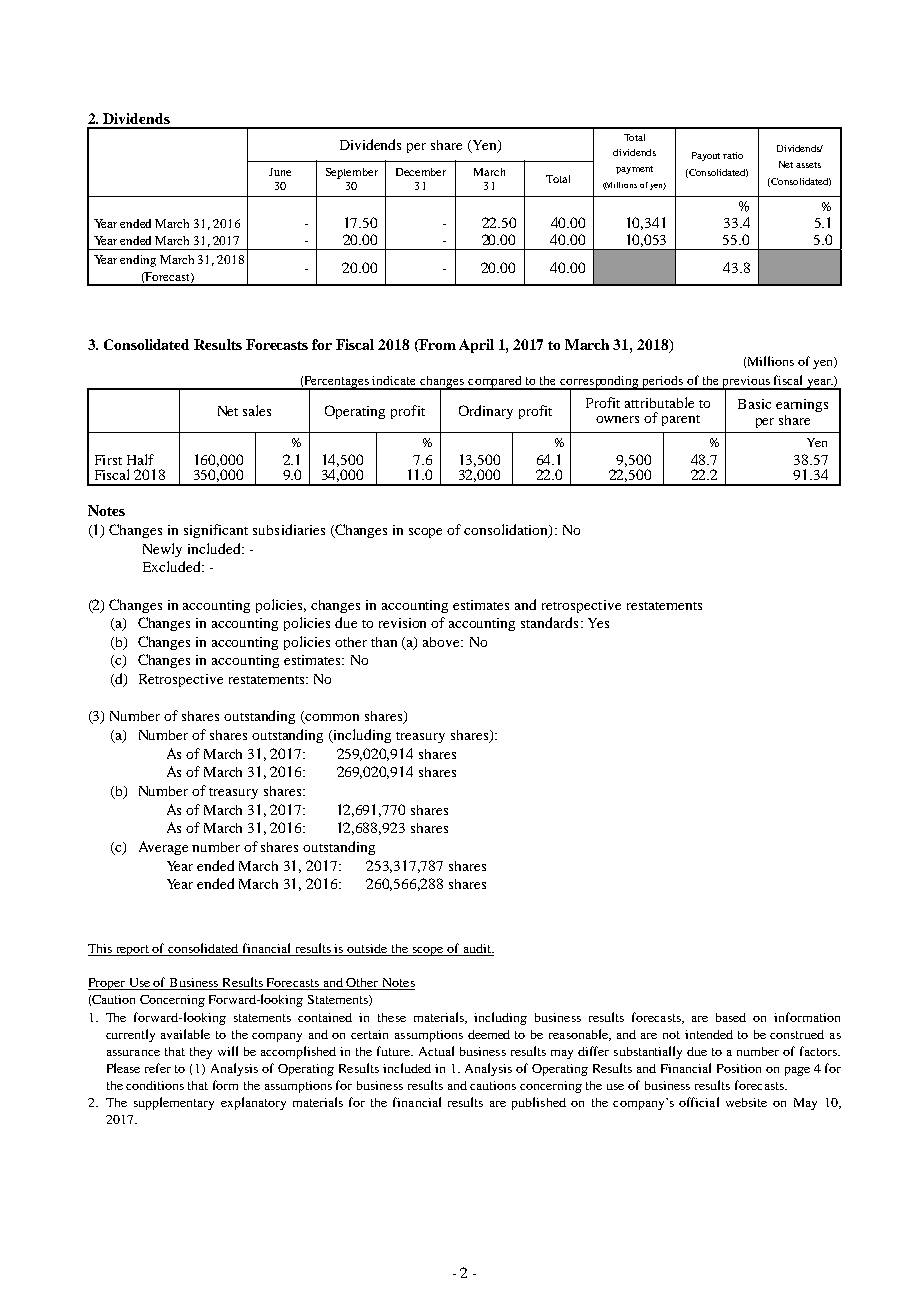 The height and width of the screenshot is (1308, 924). What do you see at coordinates (257, 410) in the screenshot?
I see `sales` at bounding box center [257, 410].
